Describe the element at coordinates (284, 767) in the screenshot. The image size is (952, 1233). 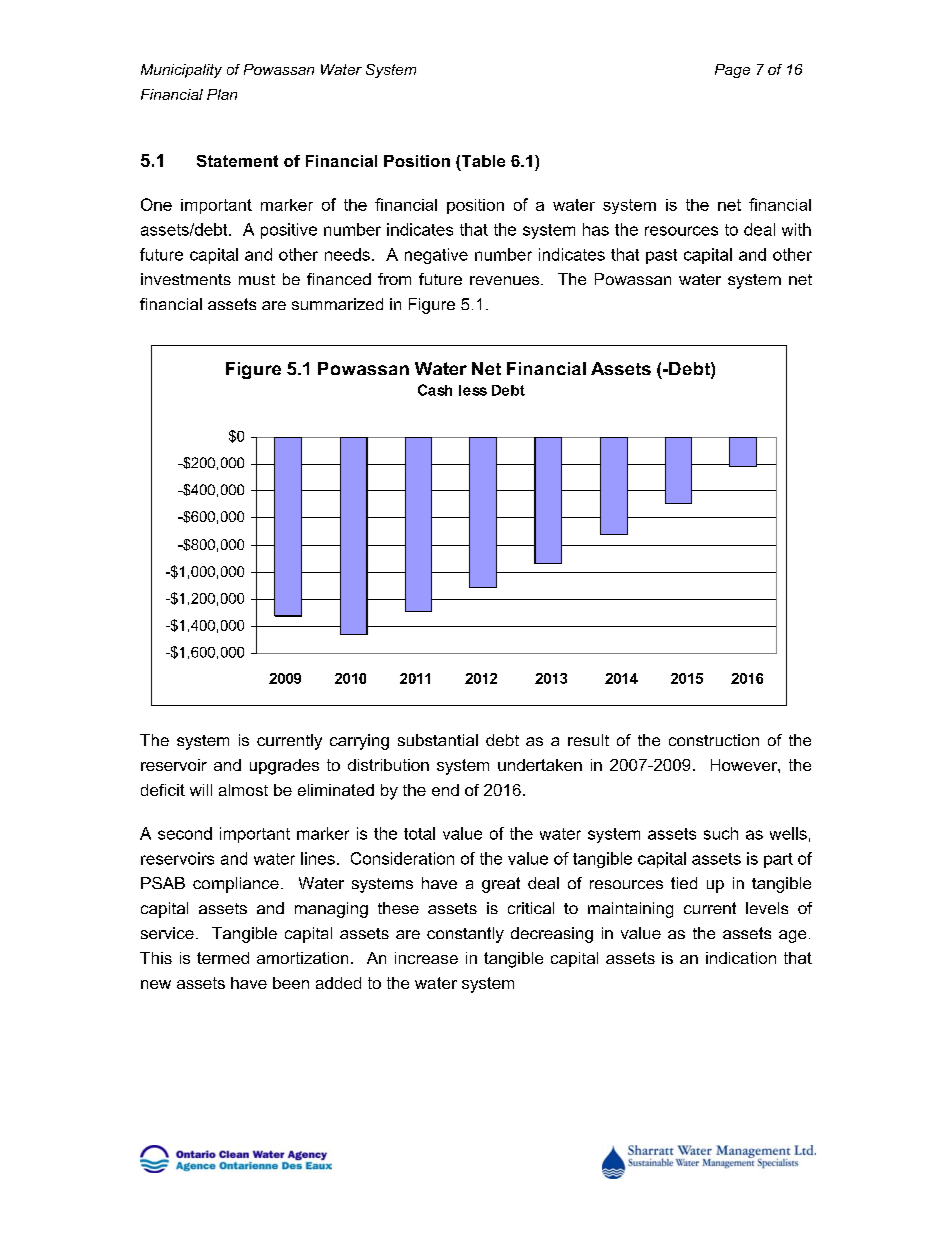
I see `upgrades` at that location.
